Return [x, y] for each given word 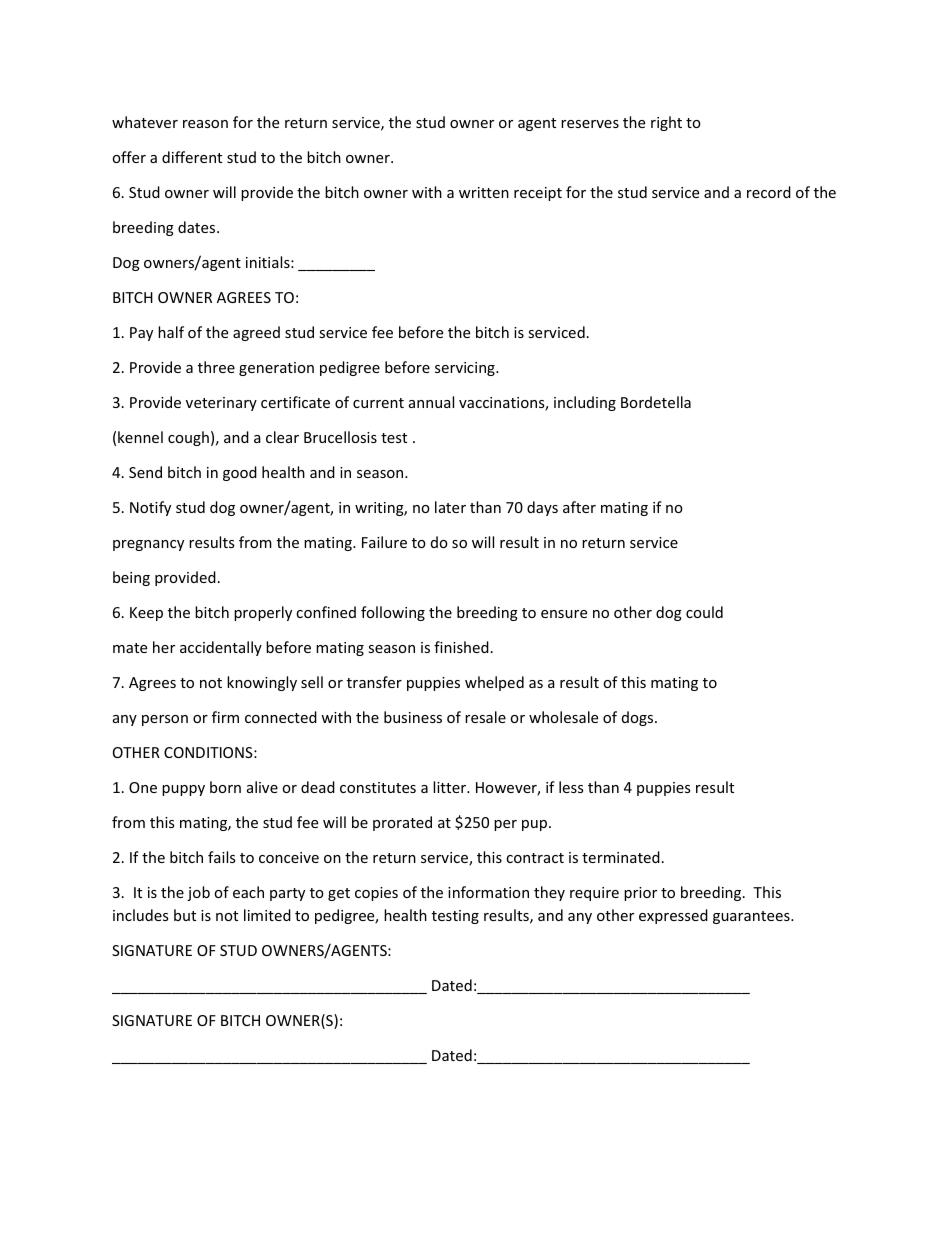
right [666, 123]
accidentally [221, 648]
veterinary [221, 404]
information [488, 892]
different [192, 157]
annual [431, 402]
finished [461, 647]
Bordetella [656, 402]
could [704, 612]
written [484, 192]
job [198, 893]
